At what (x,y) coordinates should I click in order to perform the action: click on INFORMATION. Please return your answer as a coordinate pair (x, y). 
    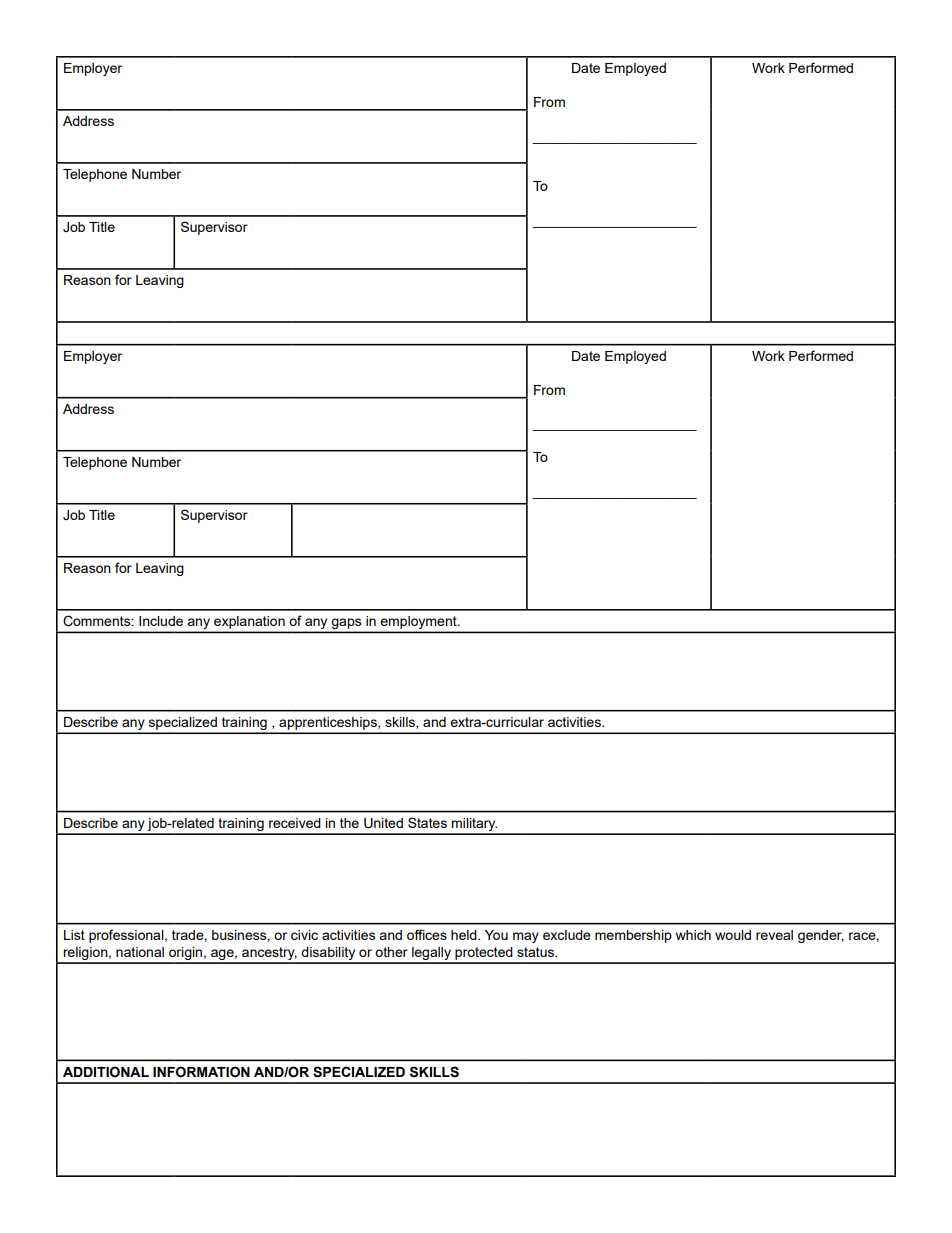
    Looking at the image, I should click on (201, 1072).
